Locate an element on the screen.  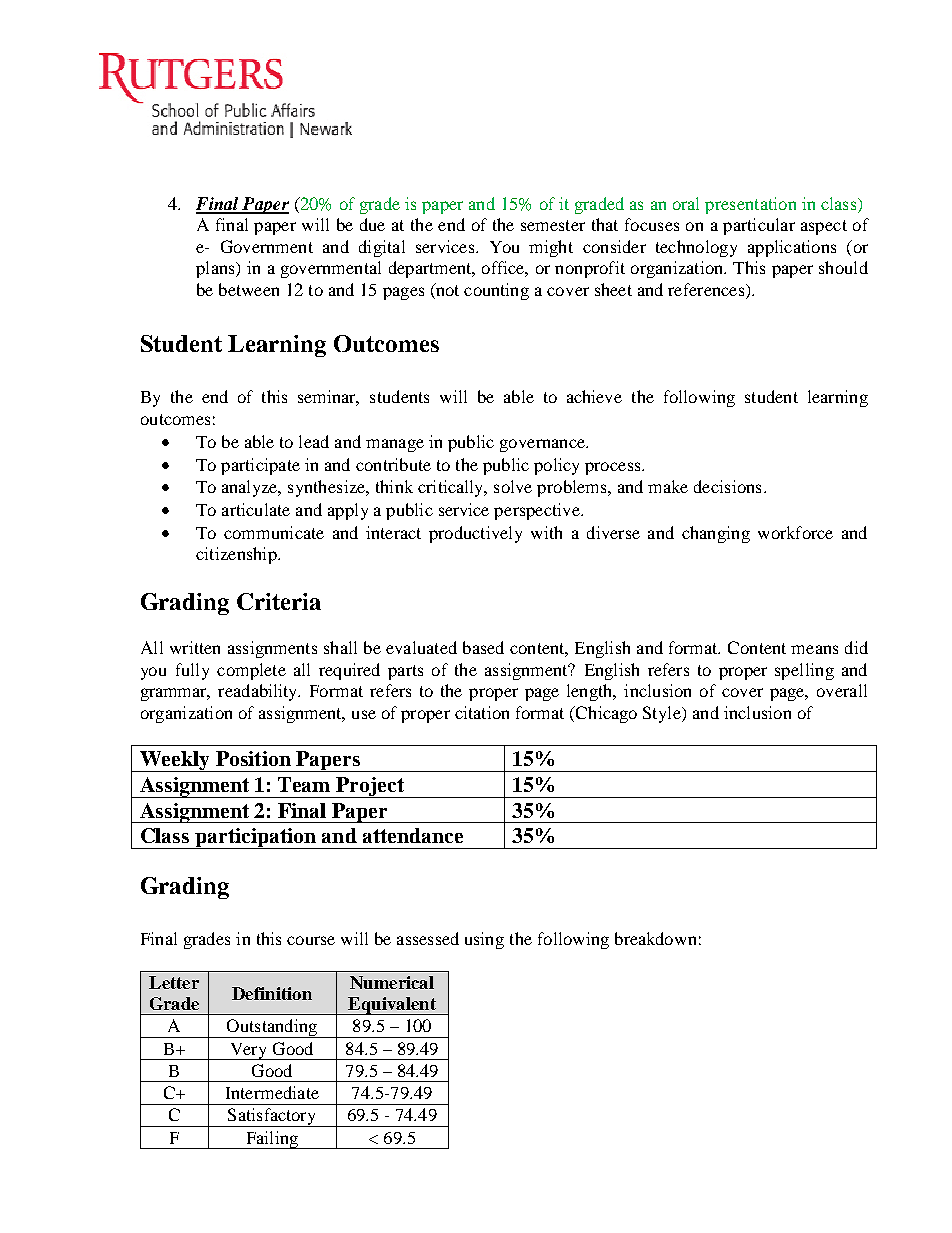
plans is located at coordinates (216, 269).
